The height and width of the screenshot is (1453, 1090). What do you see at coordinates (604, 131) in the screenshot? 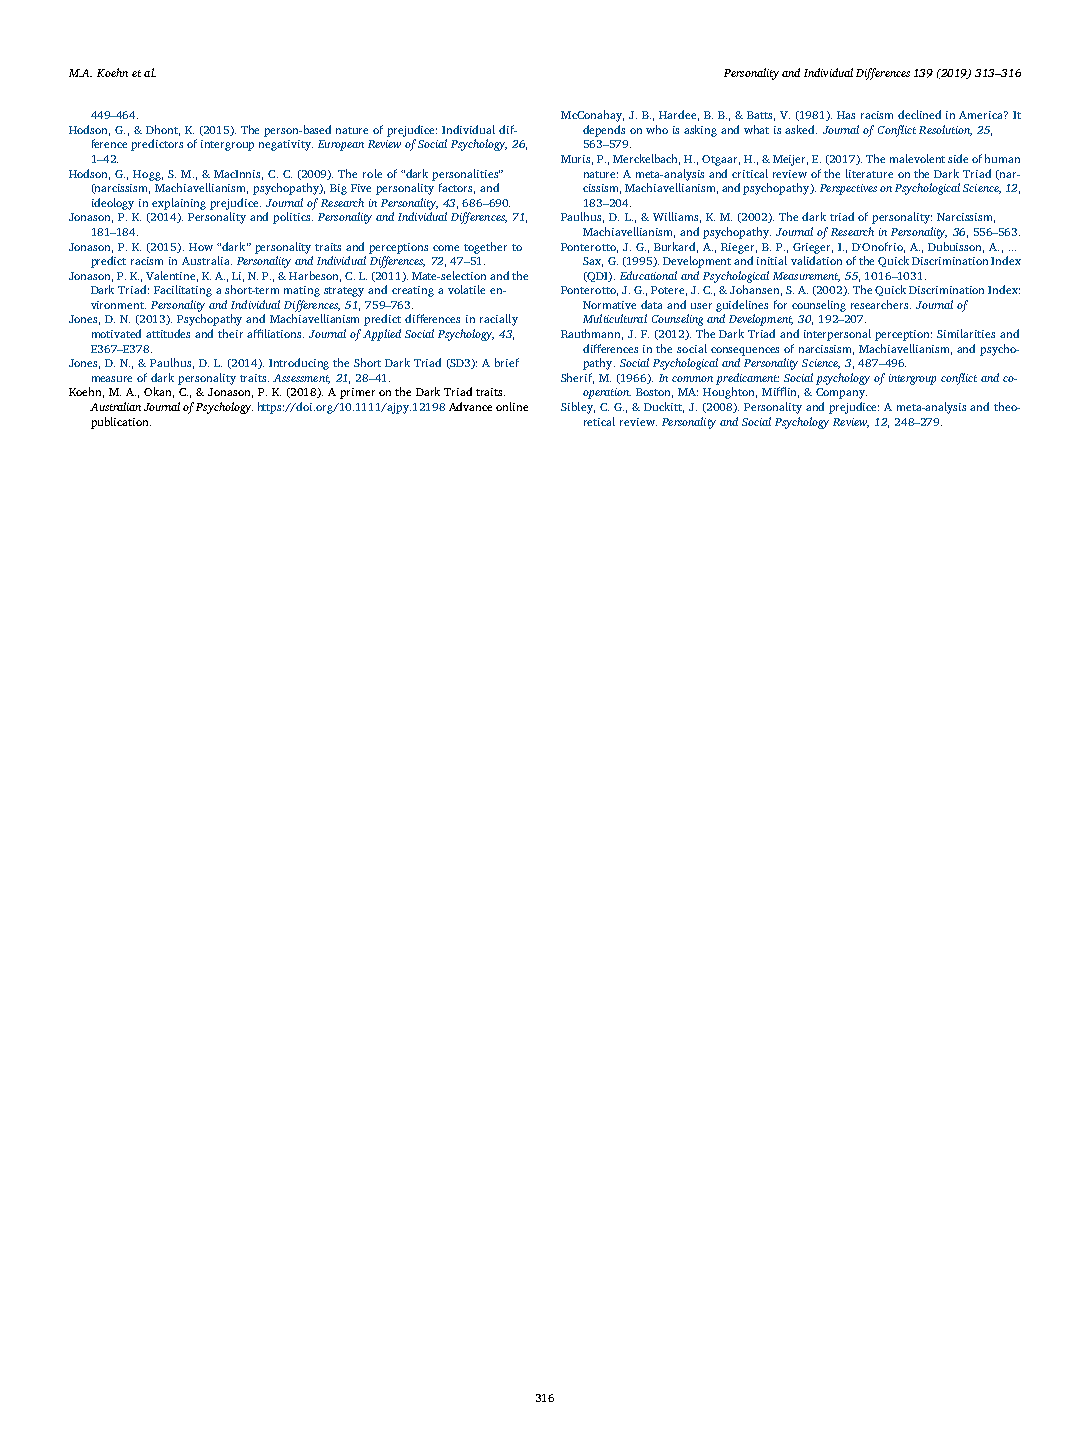
I see `depends` at bounding box center [604, 131].
